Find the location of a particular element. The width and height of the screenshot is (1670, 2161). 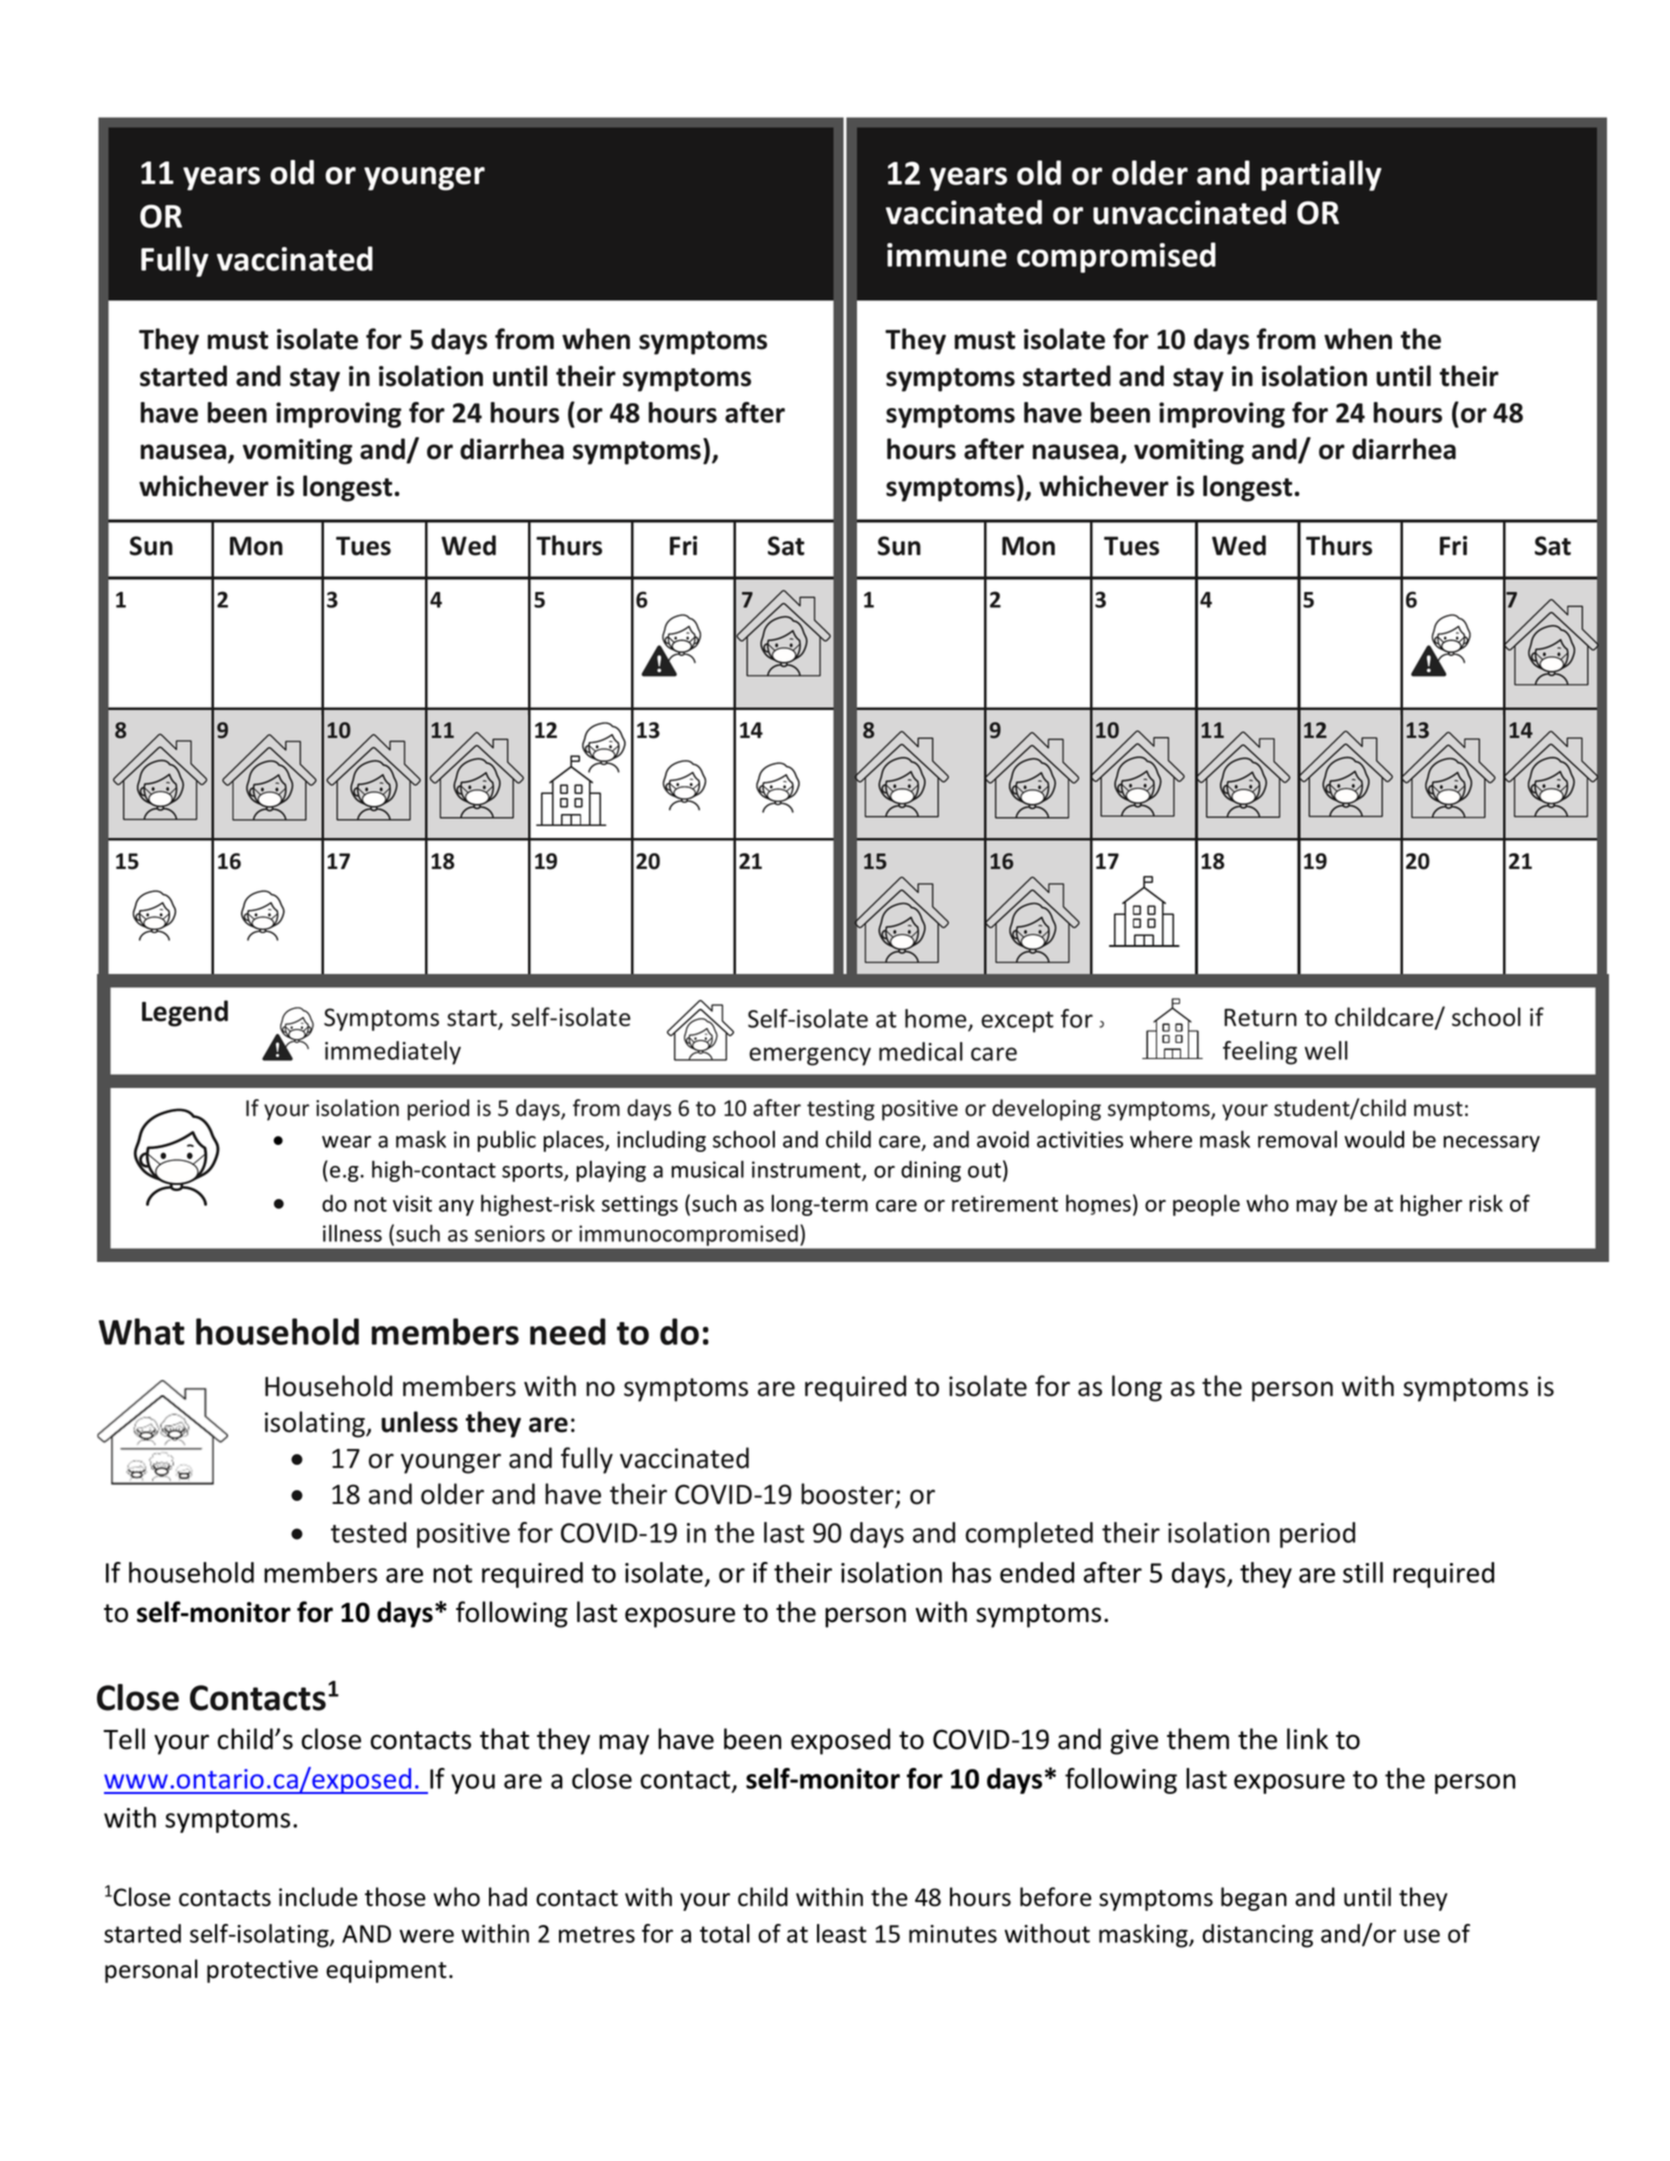

include is located at coordinates (318, 1897).
